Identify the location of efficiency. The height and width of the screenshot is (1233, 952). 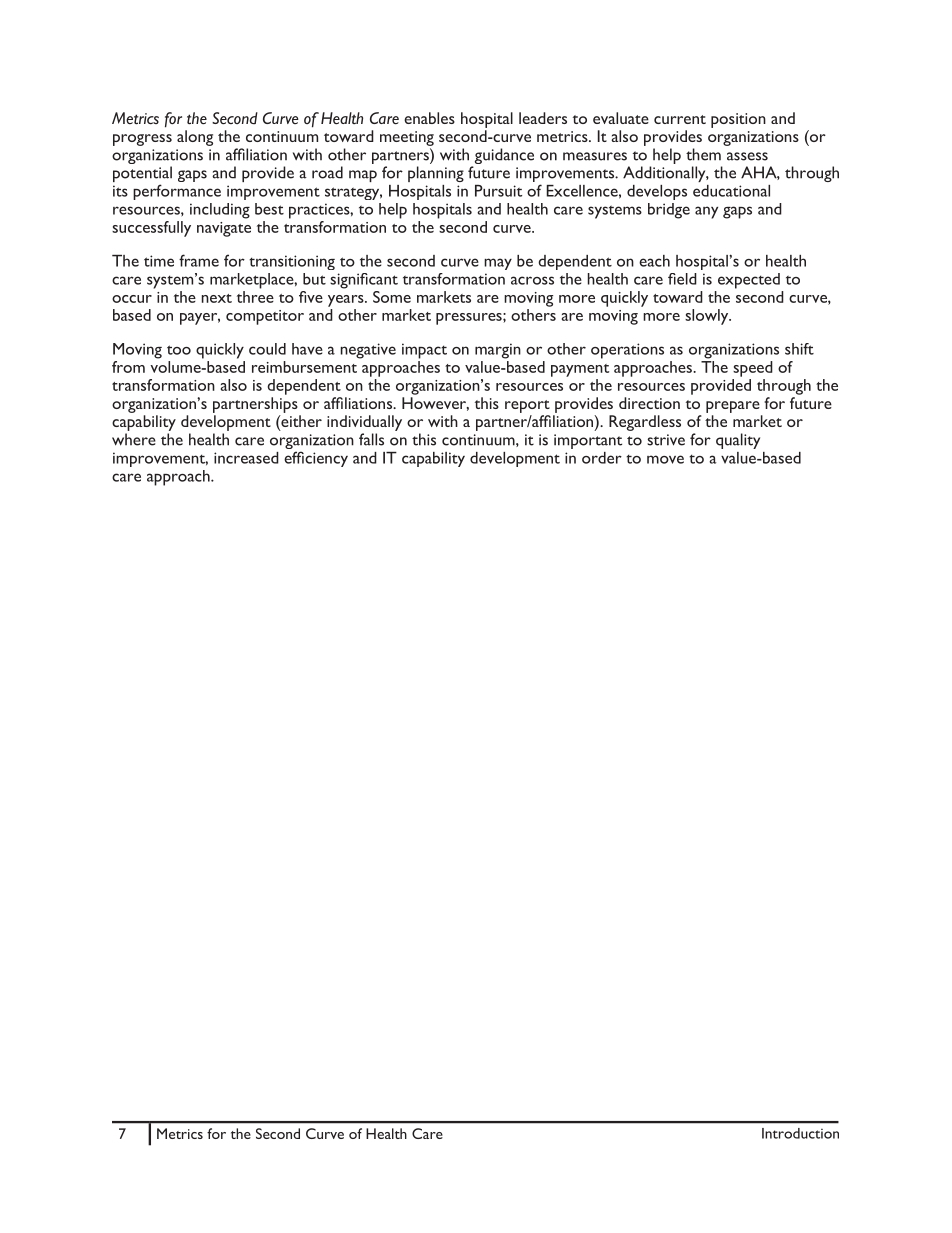
(316, 459).
